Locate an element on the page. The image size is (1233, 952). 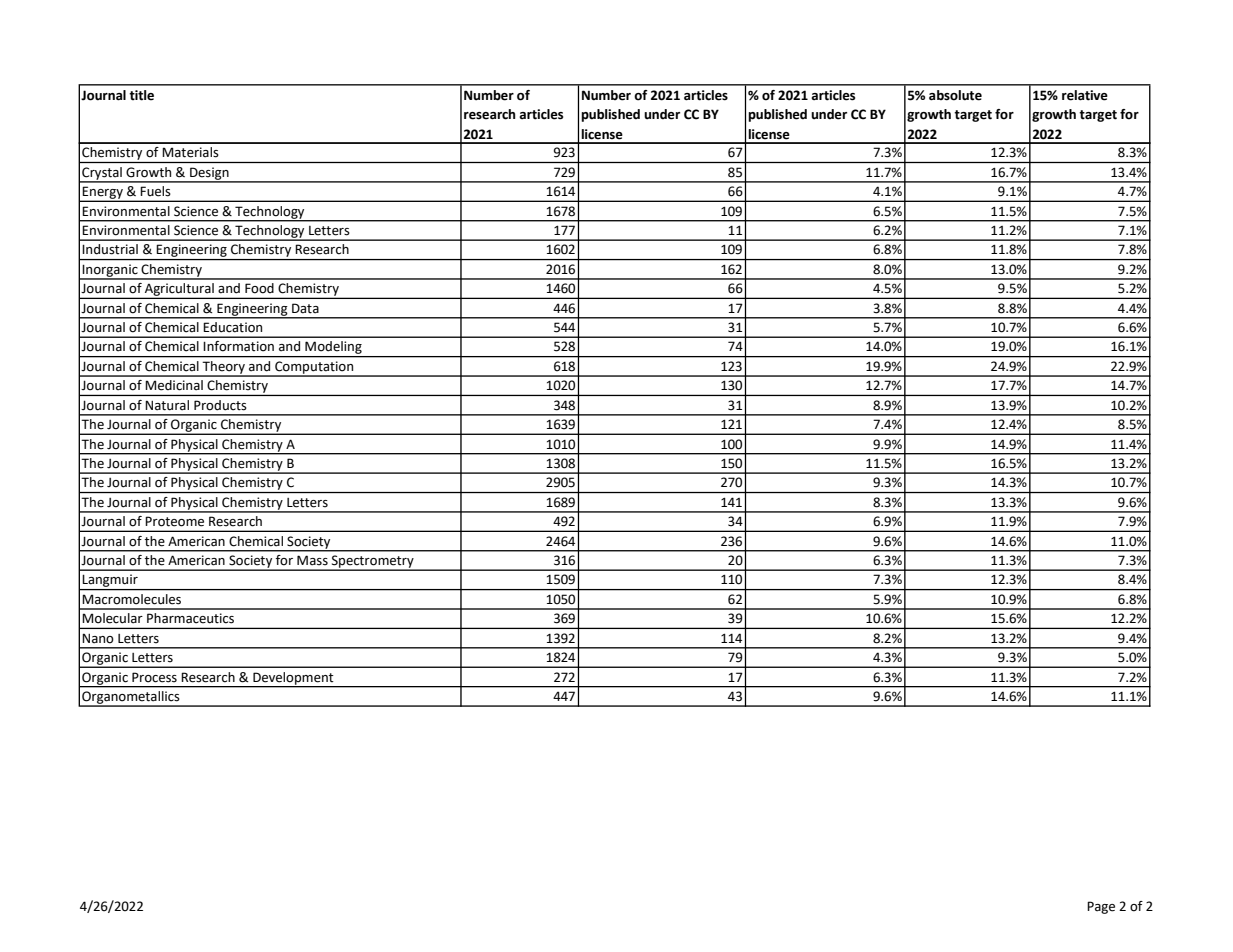
relative is located at coordinates (1085, 95).
